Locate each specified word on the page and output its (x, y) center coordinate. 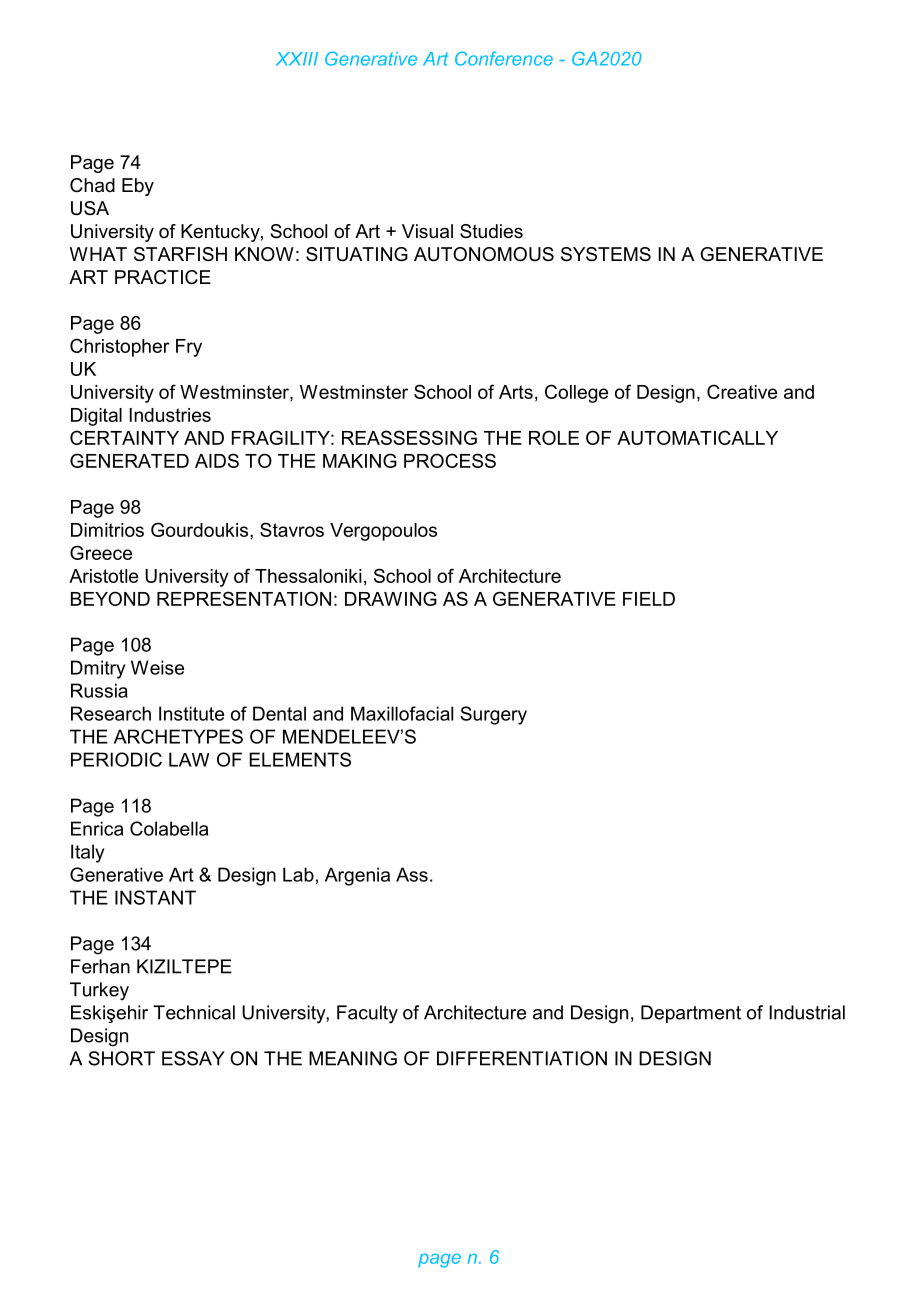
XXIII (297, 59)
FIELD (649, 599)
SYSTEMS (606, 254)
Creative (742, 391)
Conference (504, 58)
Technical (194, 1012)
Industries (170, 415)
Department (691, 1014)
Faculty (367, 1014)
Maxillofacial (402, 713)
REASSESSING (409, 437)
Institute (191, 713)
